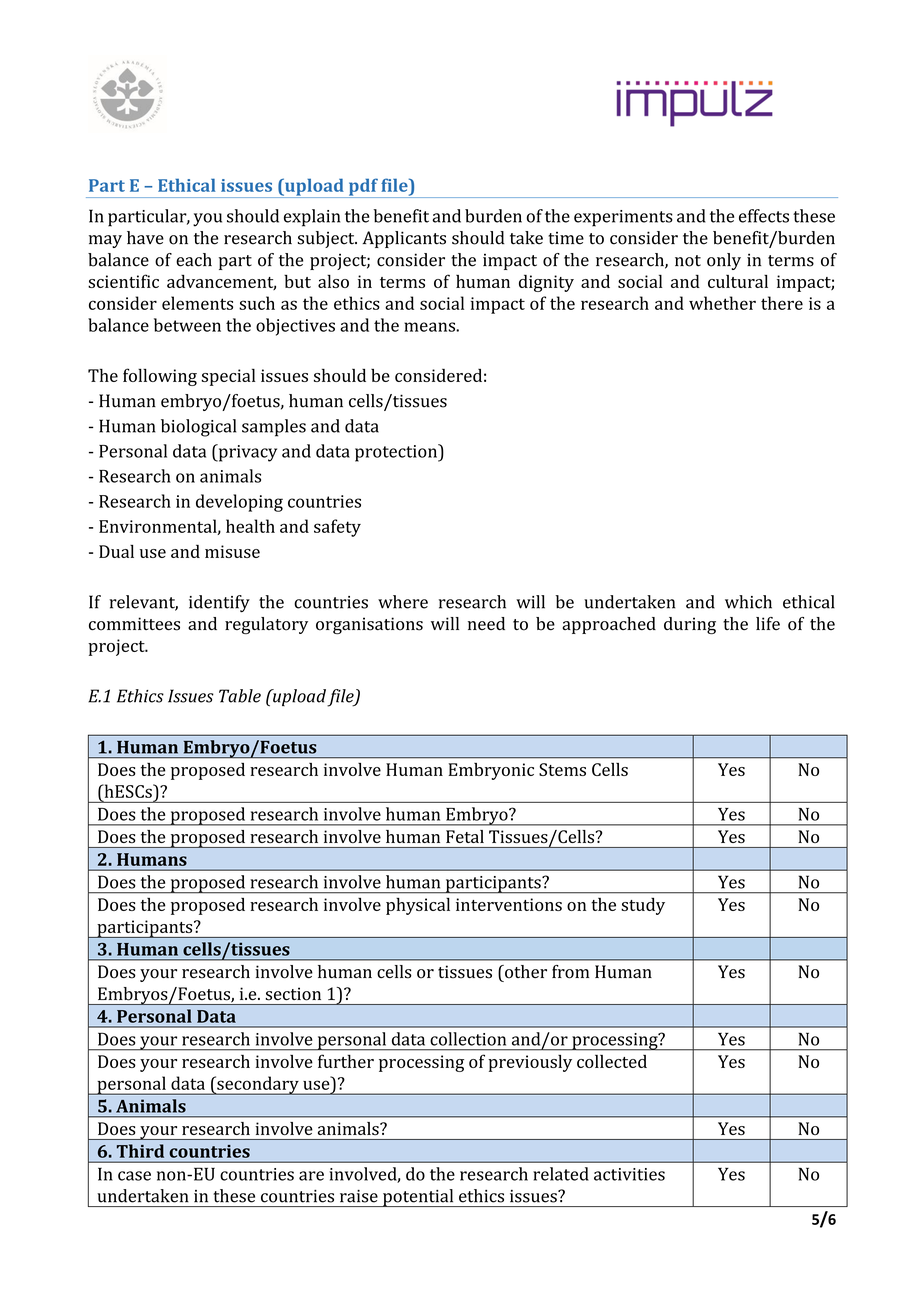  What do you see at coordinates (145, 238) in the document?
I see `have` at bounding box center [145, 238].
